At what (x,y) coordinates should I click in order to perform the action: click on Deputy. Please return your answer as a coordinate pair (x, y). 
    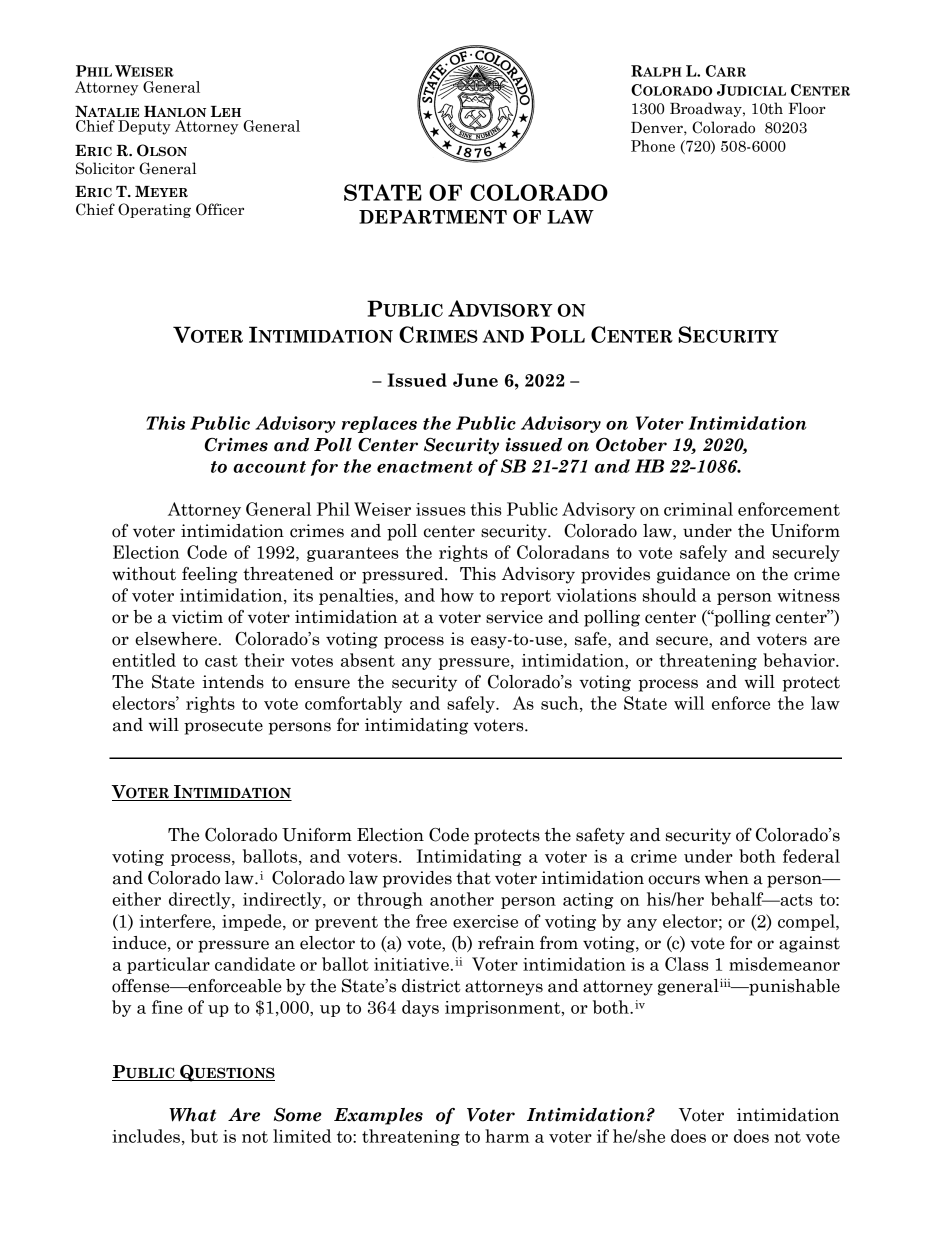
    Looking at the image, I should click on (144, 127).
